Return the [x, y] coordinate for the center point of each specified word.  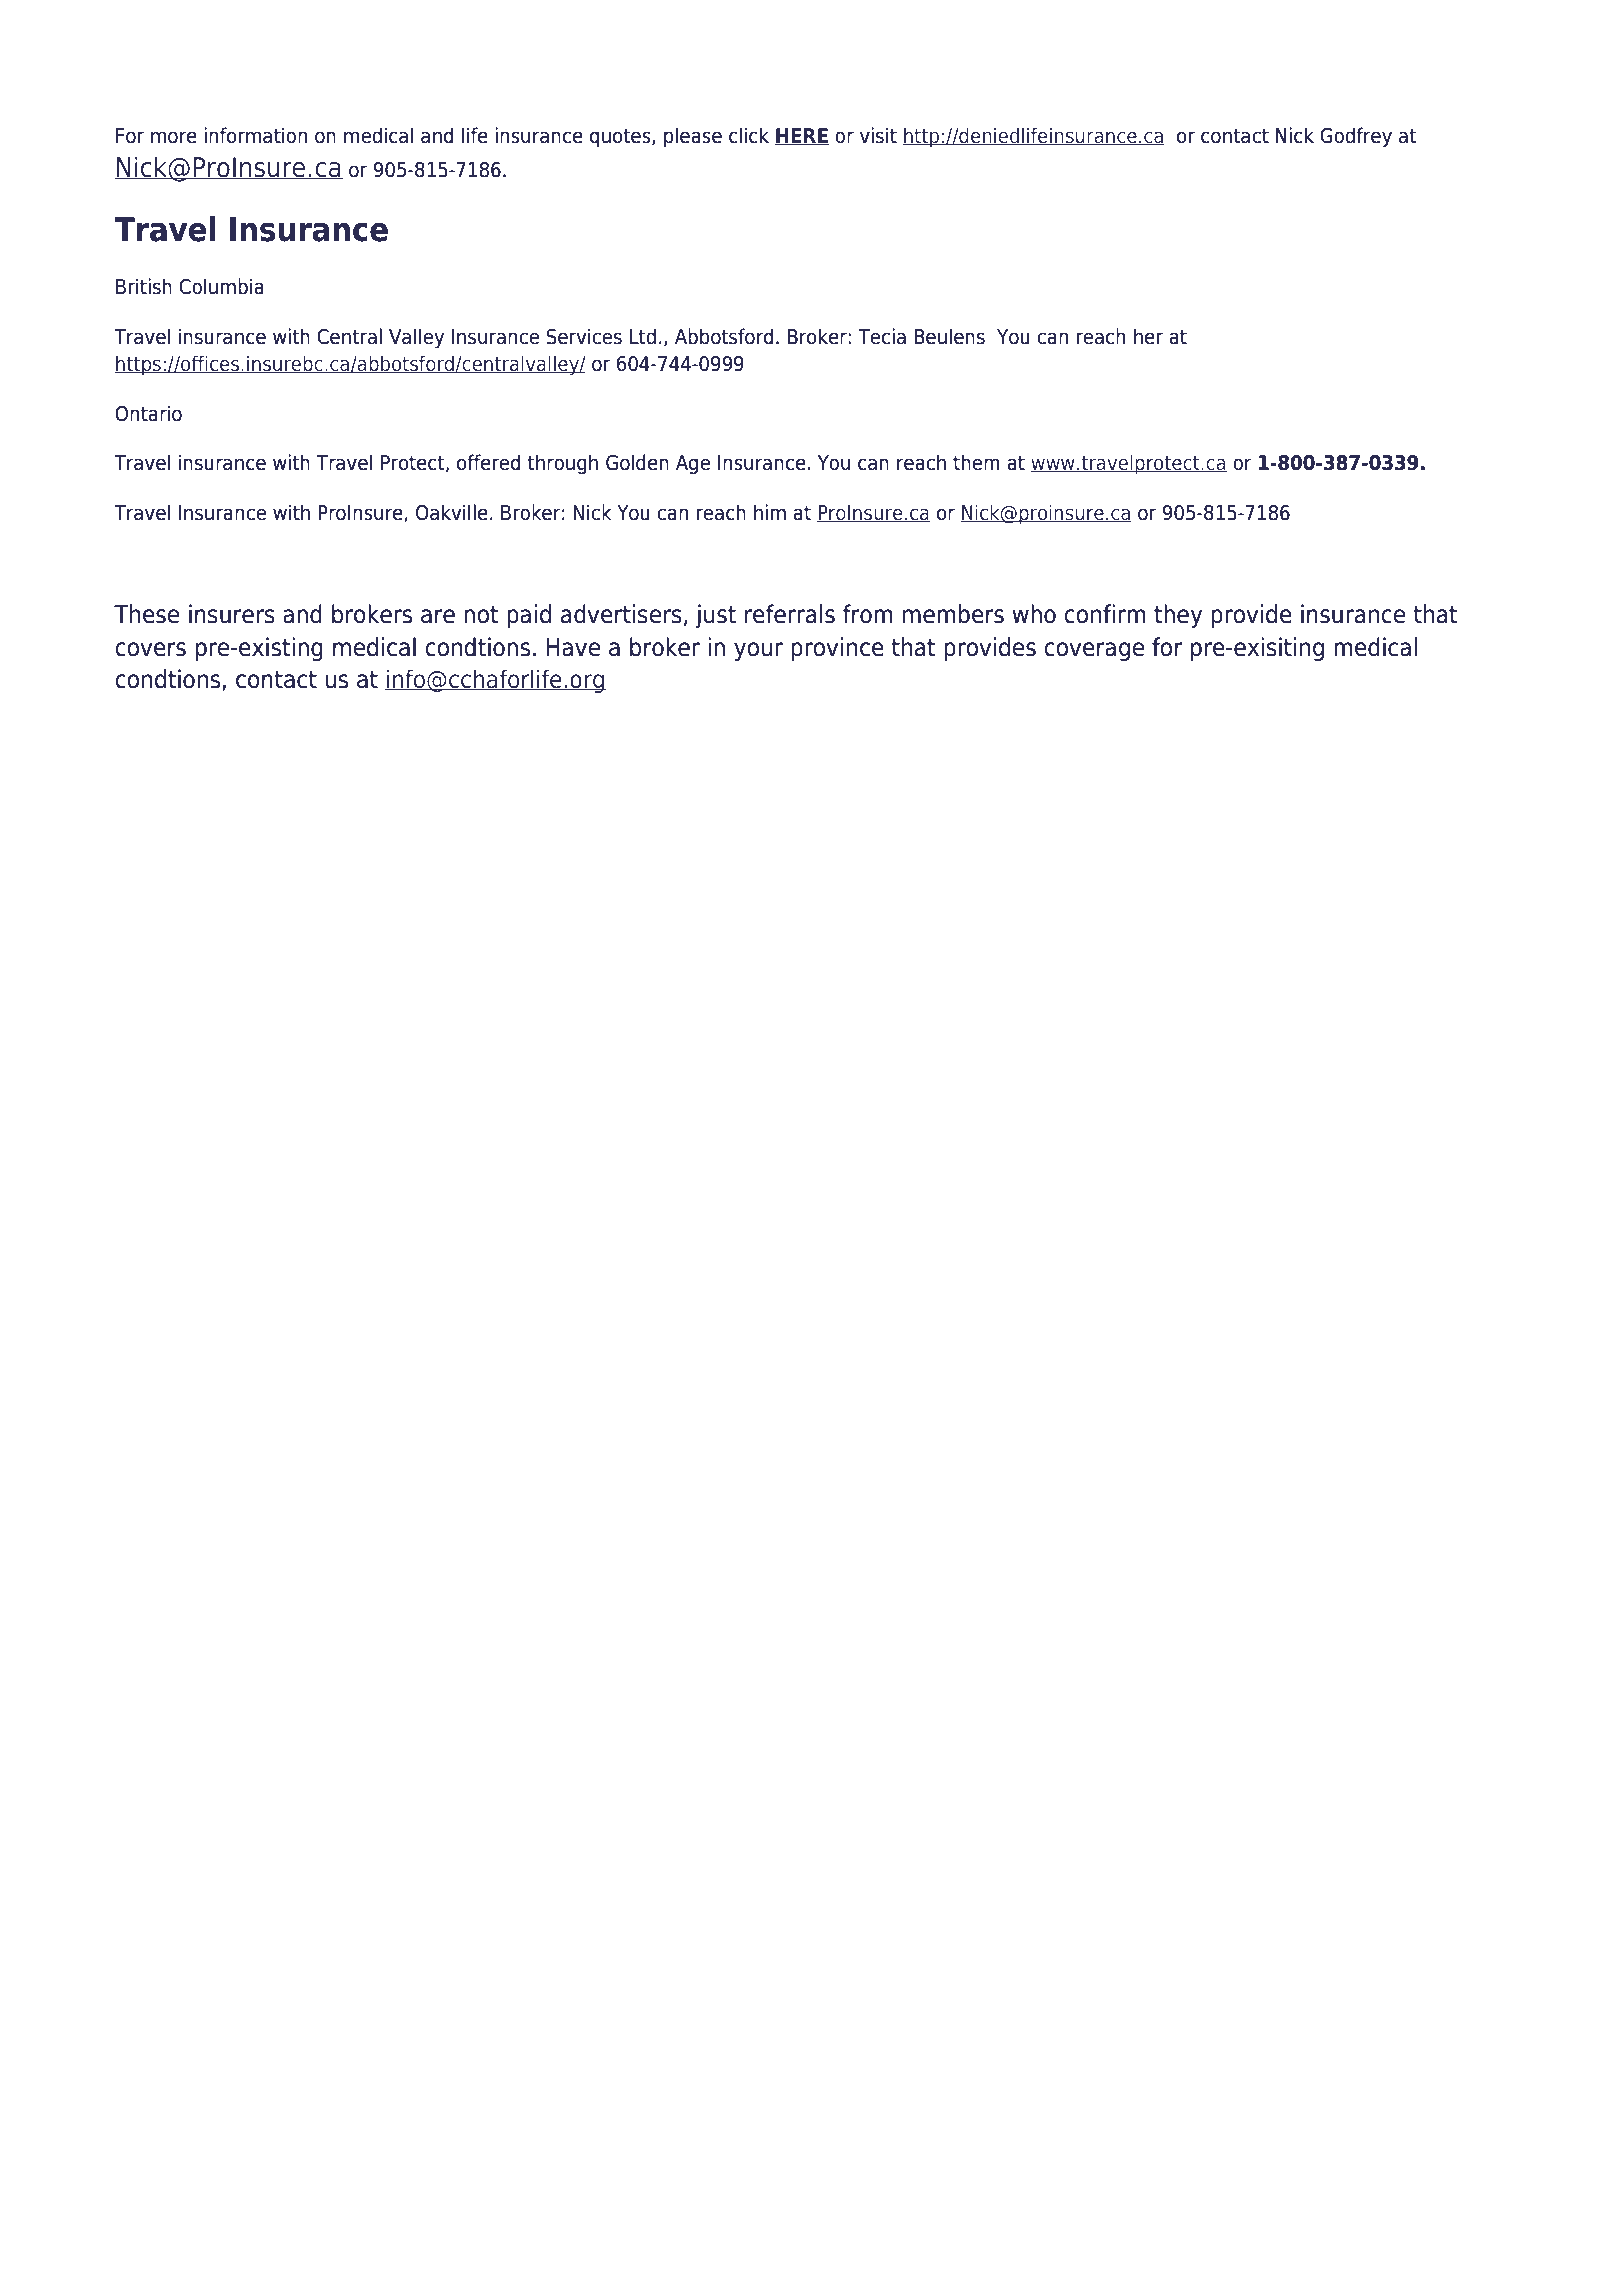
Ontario [148, 413]
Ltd [643, 336]
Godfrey [1356, 137]
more [174, 137]
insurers [232, 614]
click [749, 135]
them [976, 462]
